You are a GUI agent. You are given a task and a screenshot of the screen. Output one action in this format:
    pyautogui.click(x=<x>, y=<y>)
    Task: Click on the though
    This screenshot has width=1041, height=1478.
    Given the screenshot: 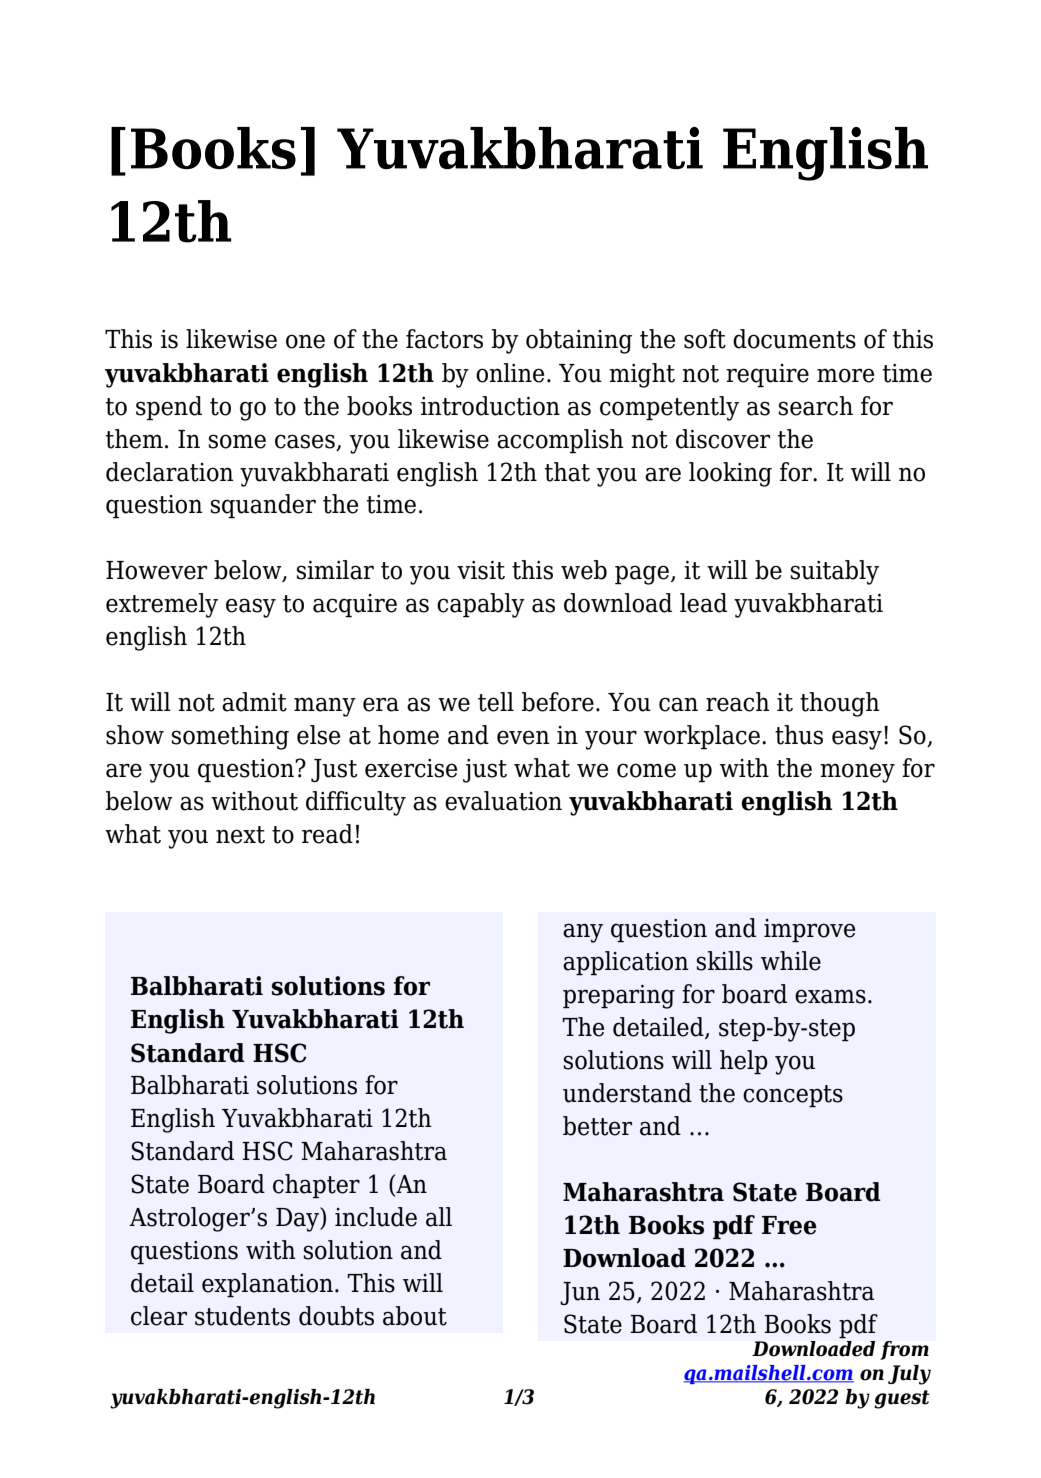 What is the action you would take?
    pyautogui.click(x=840, y=704)
